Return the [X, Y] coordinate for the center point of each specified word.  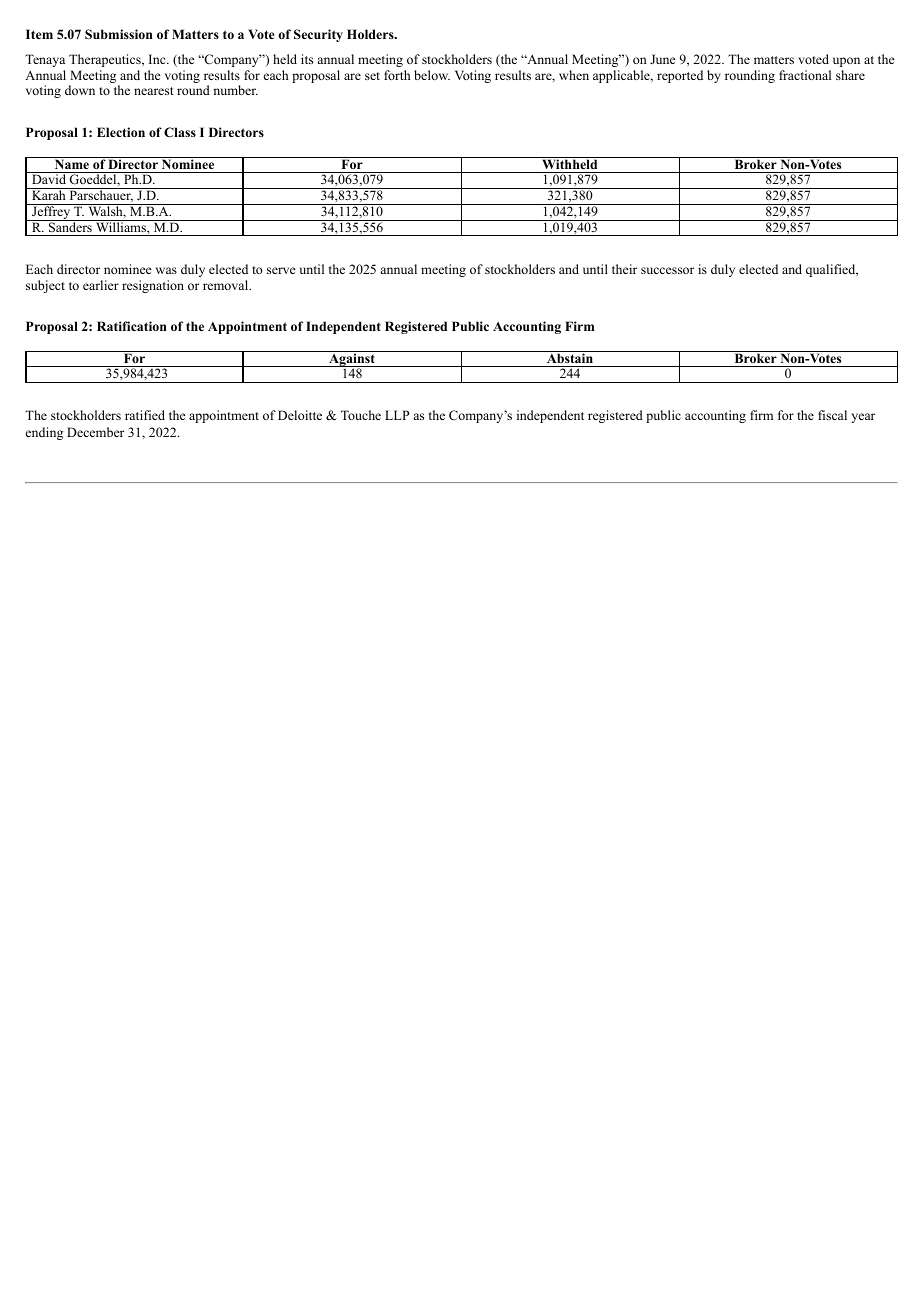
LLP [397, 415]
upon [846, 62]
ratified [145, 415]
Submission [119, 34]
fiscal [832, 415]
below [432, 75]
